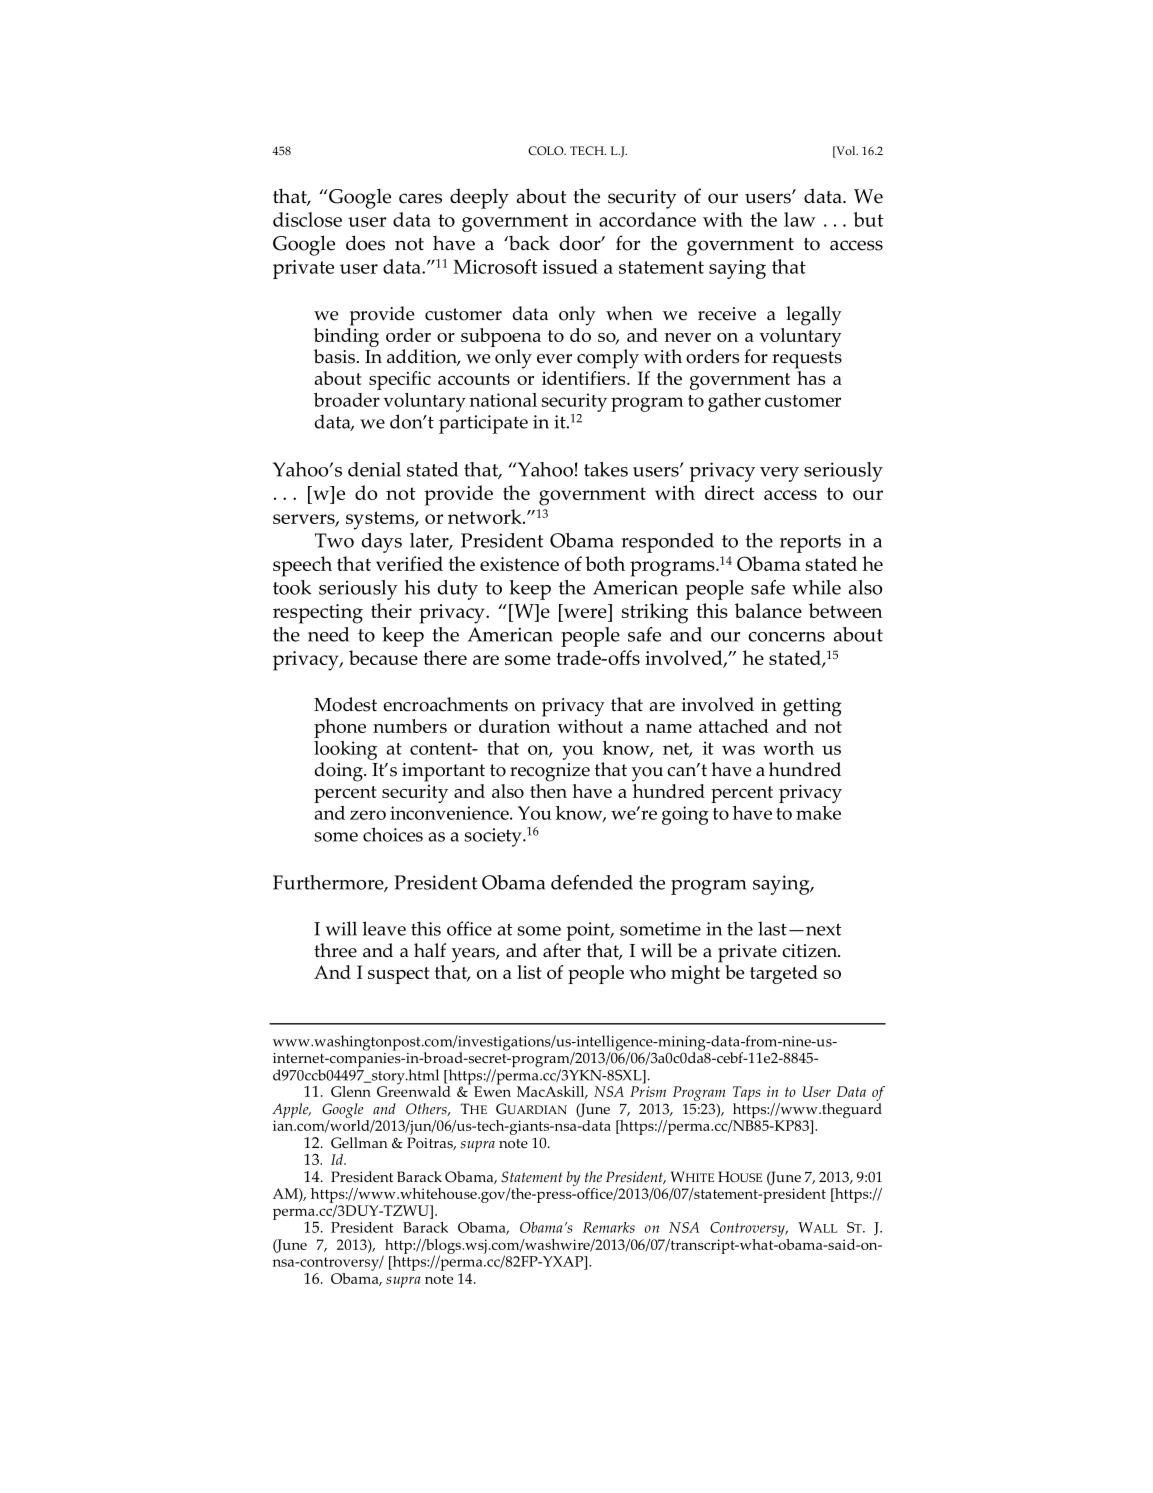  I want to click on both, so click(605, 563).
